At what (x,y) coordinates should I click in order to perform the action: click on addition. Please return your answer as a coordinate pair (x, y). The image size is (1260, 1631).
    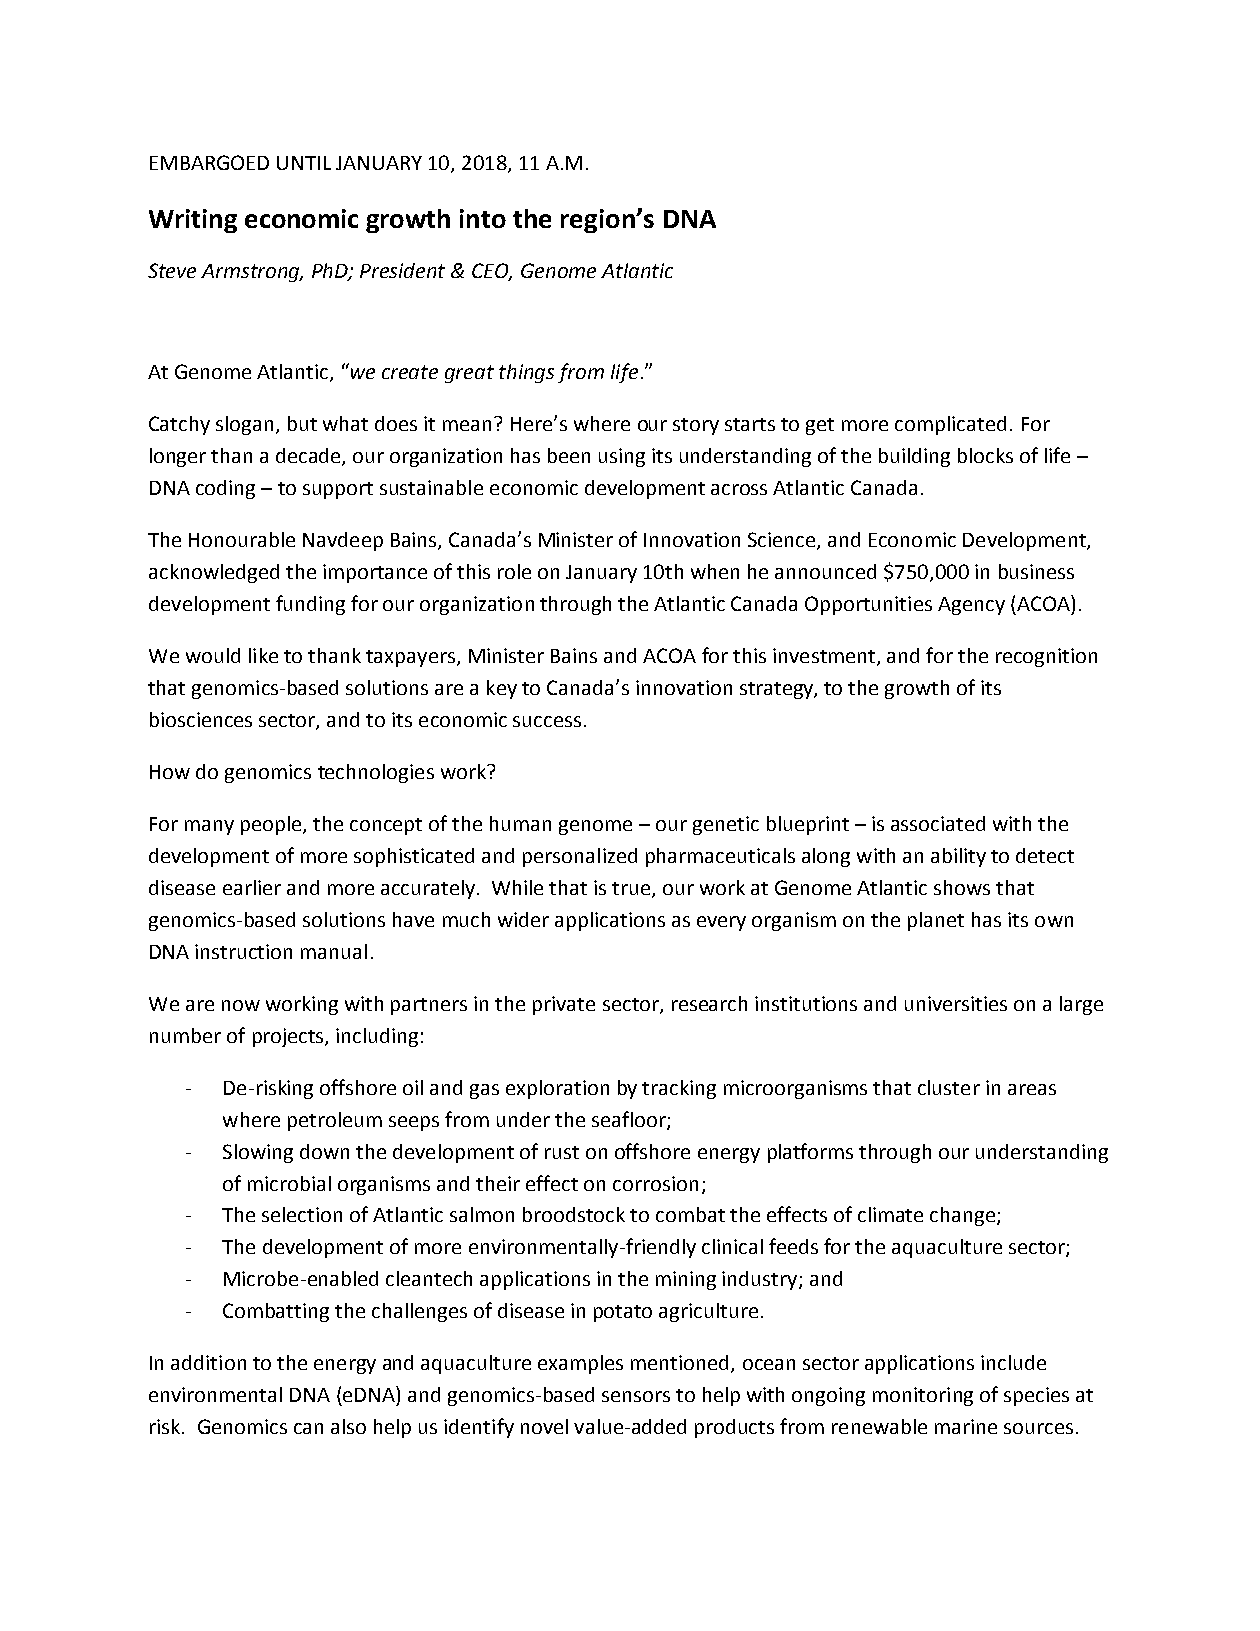
    Looking at the image, I should click on (208, 1362).
